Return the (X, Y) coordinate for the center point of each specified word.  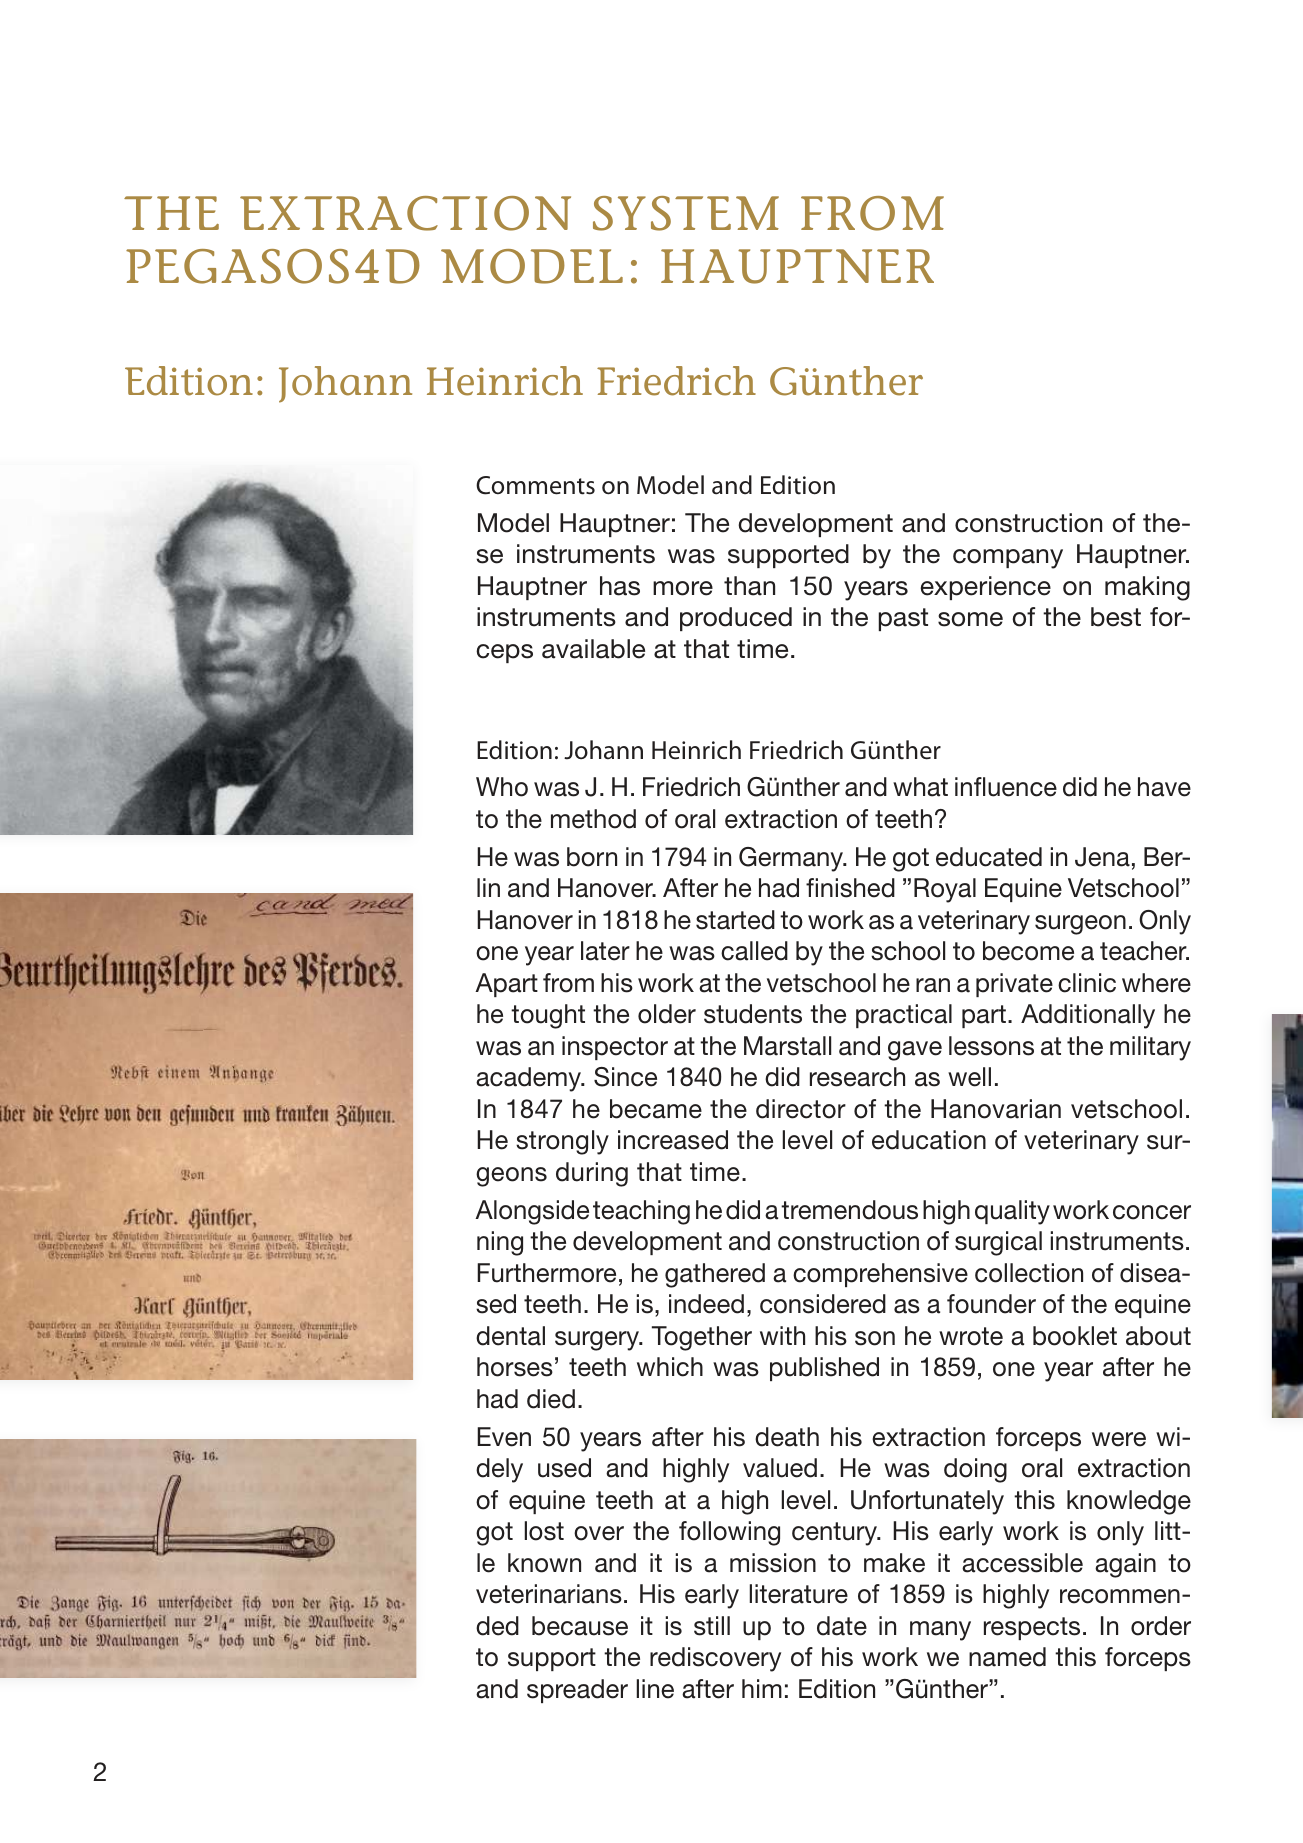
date (842, 1626)
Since (625, 1077)
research (857, 1077)
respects (1032, 1628)
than (749, 586)
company (1008, 559)
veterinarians (549, 1594)
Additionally (1088, 1016)
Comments (535, 485)
